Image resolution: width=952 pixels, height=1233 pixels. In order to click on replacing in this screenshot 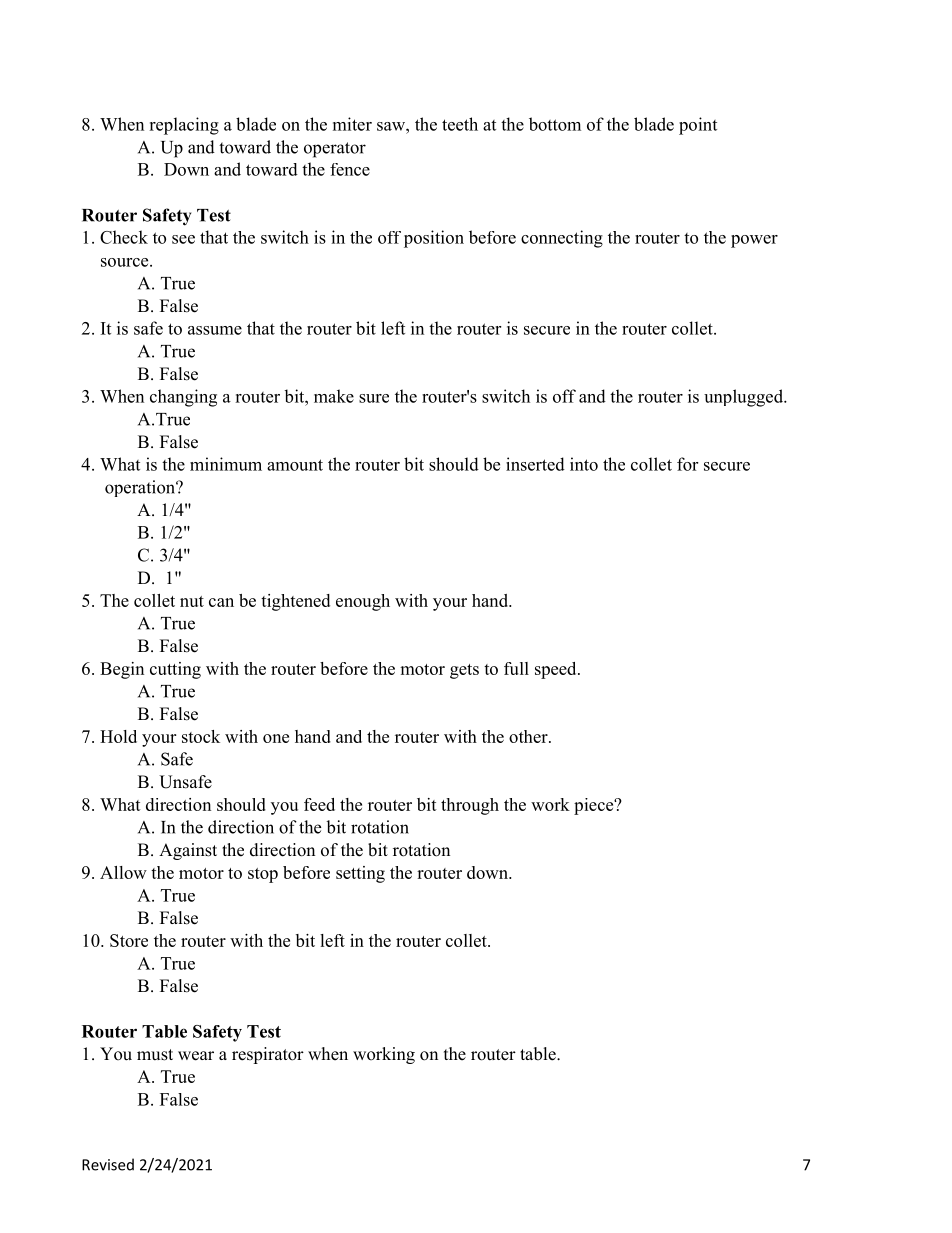, I will do `click(184, 126)`.
